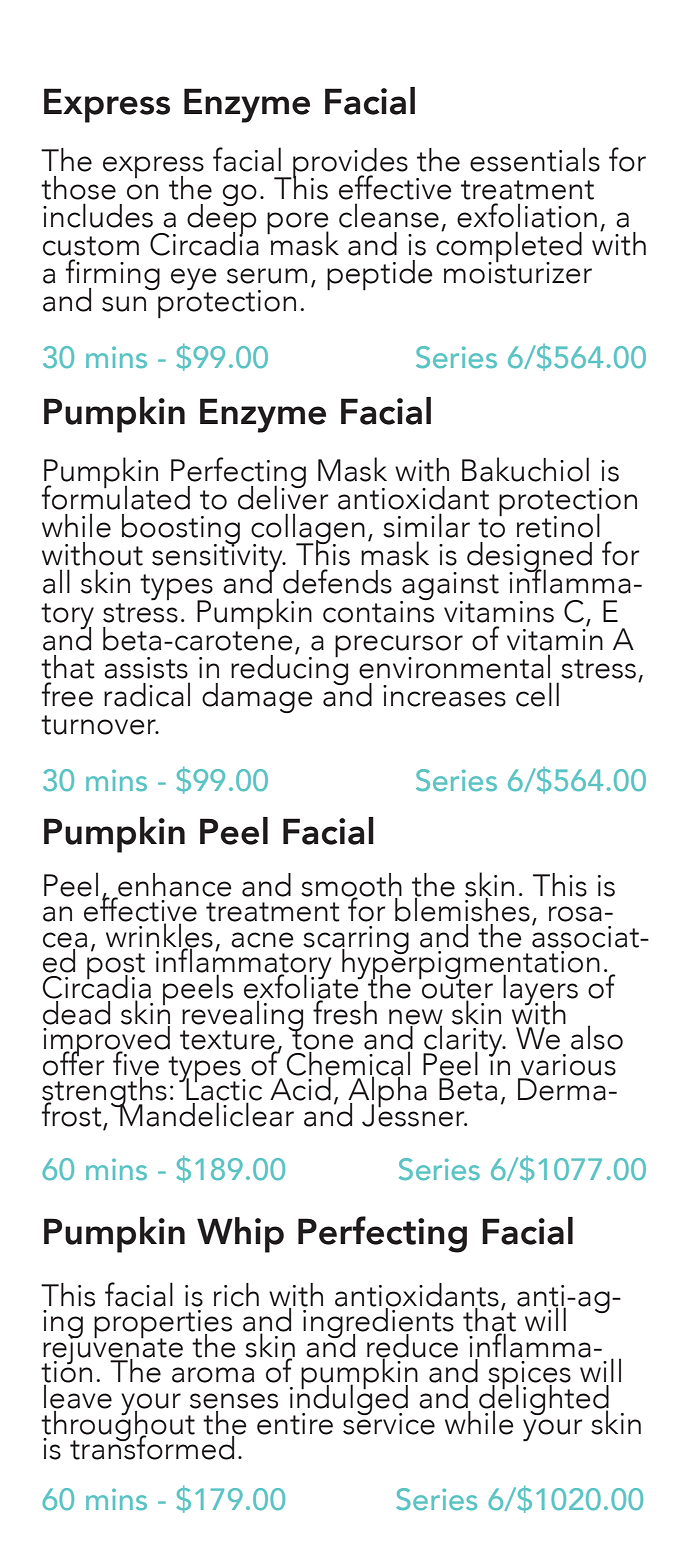 The width and height of the image is (677, 1568). What do you see at coordinates (535, 159) in the image?
I see `essentials` at bounding box center [535, 159].
